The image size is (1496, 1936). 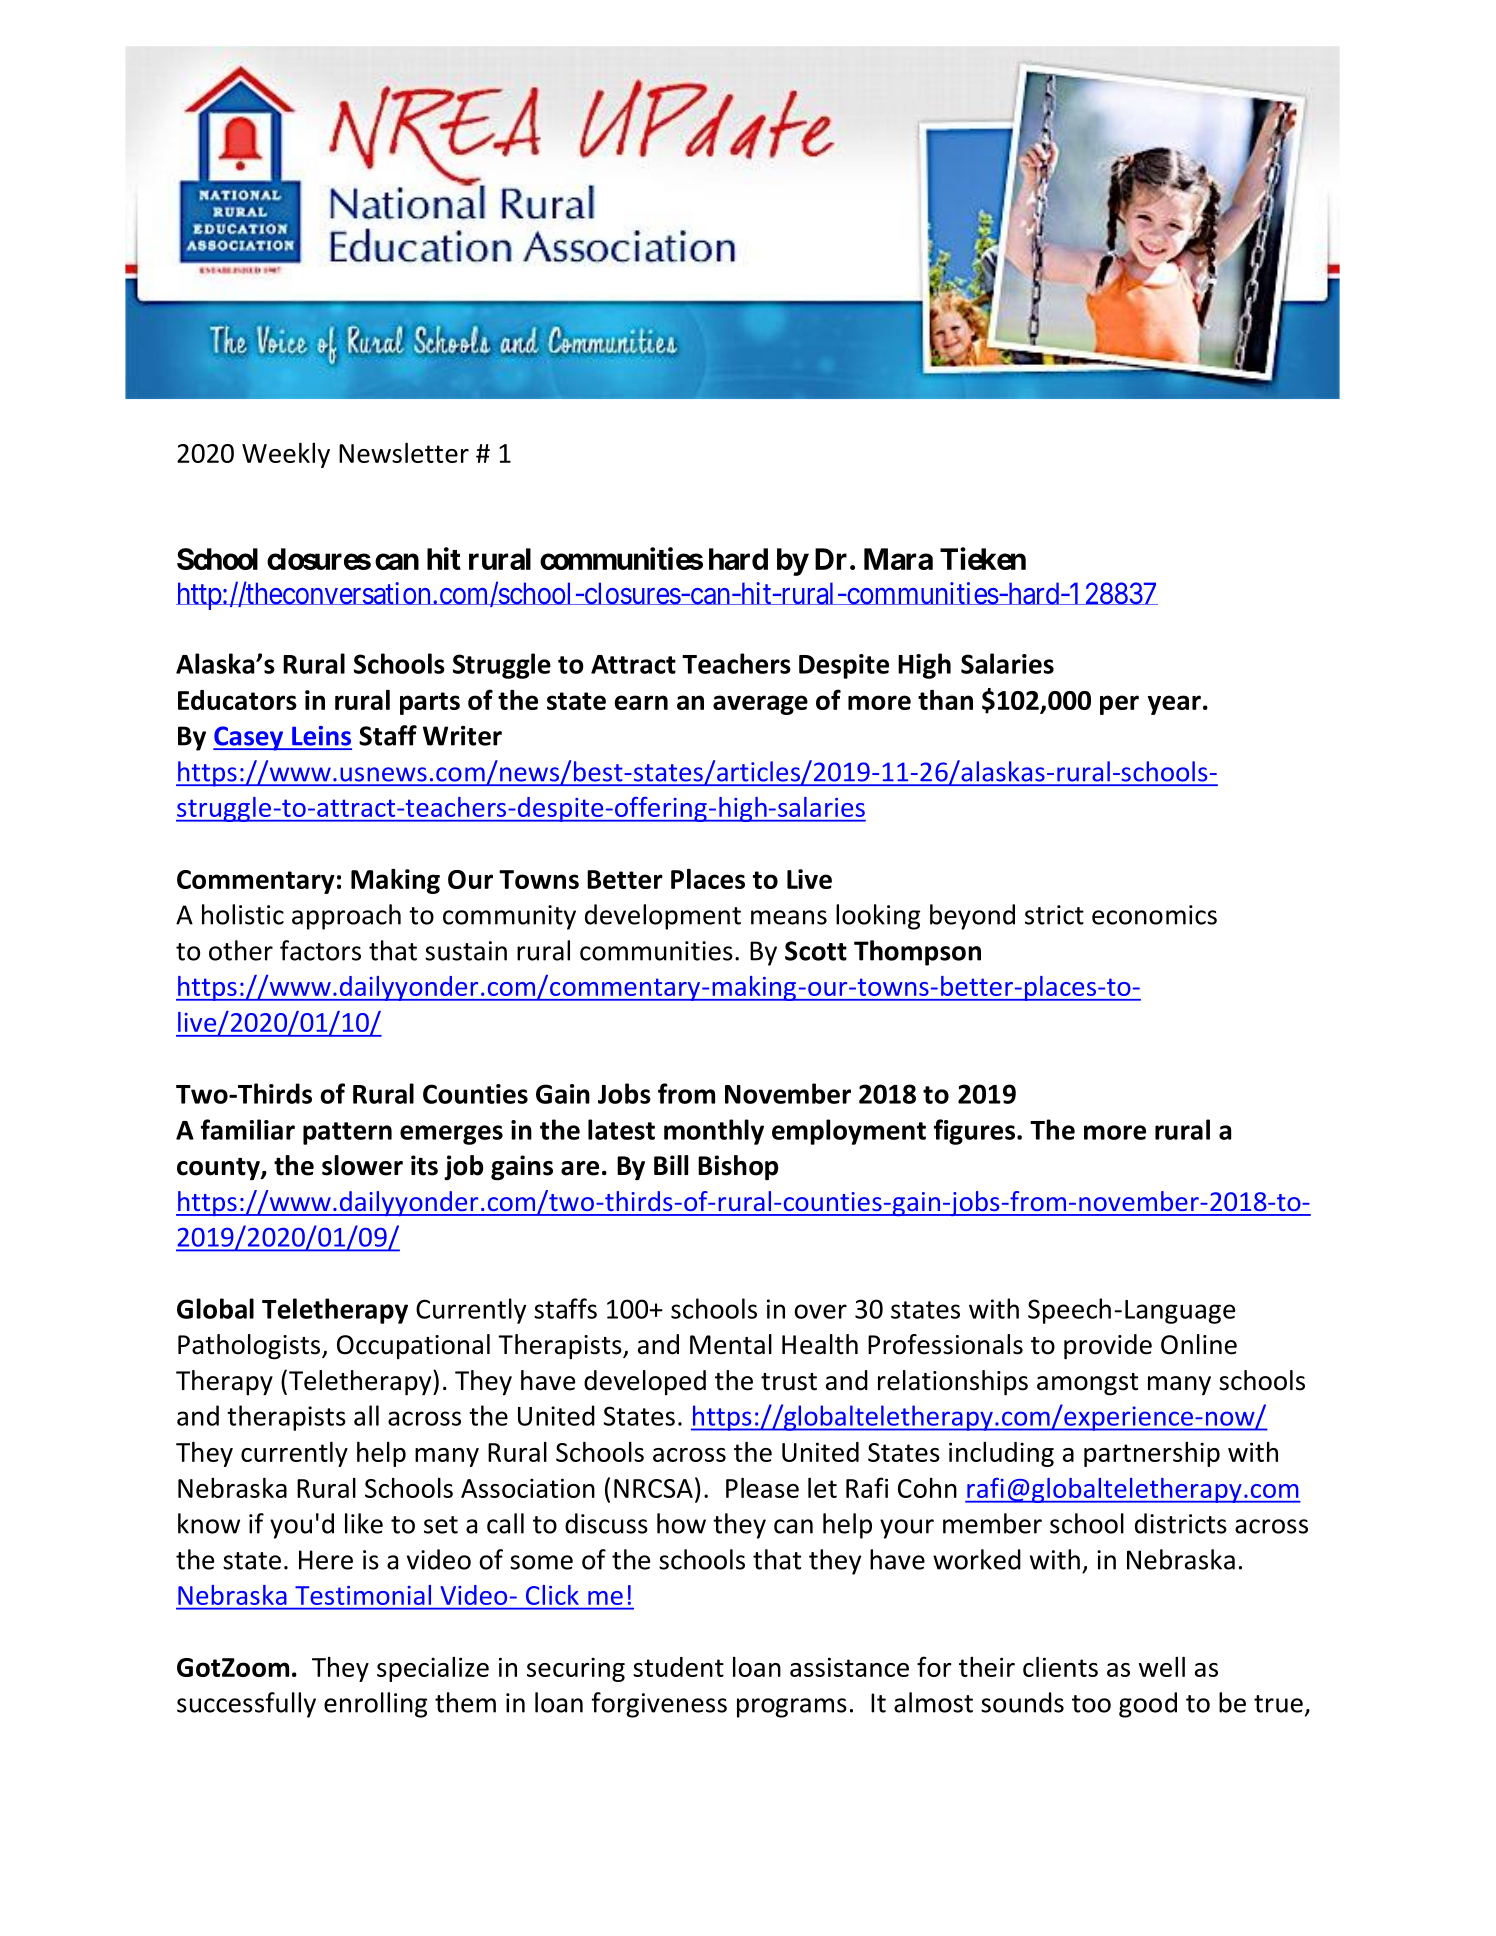 What do you see at coordinates (714, 1132) in the screenshot?
I see `monthly` at bounding box center [714, 1132].
